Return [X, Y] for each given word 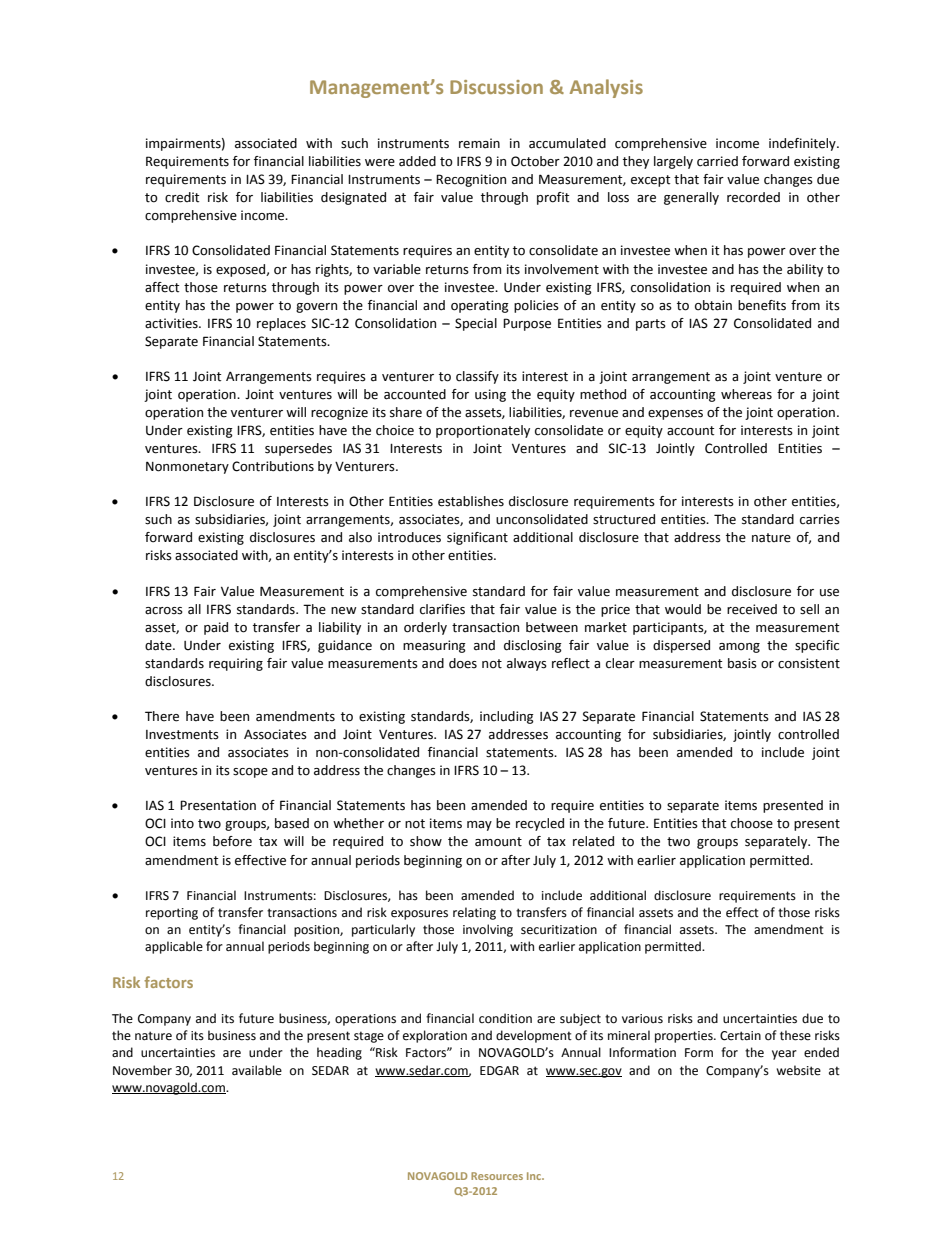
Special [476, 324]
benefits [762, 305]
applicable [174, 947]
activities [172, 323]
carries [820, 519]
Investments [182, 735]
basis [742, 663]
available [257, 1070]
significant [477, 538]
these [795, 1035]
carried [717, 161]
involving [488, 930]
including [507, 717]
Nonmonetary [187, 468]
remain [479, 143]
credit [182, 197]
